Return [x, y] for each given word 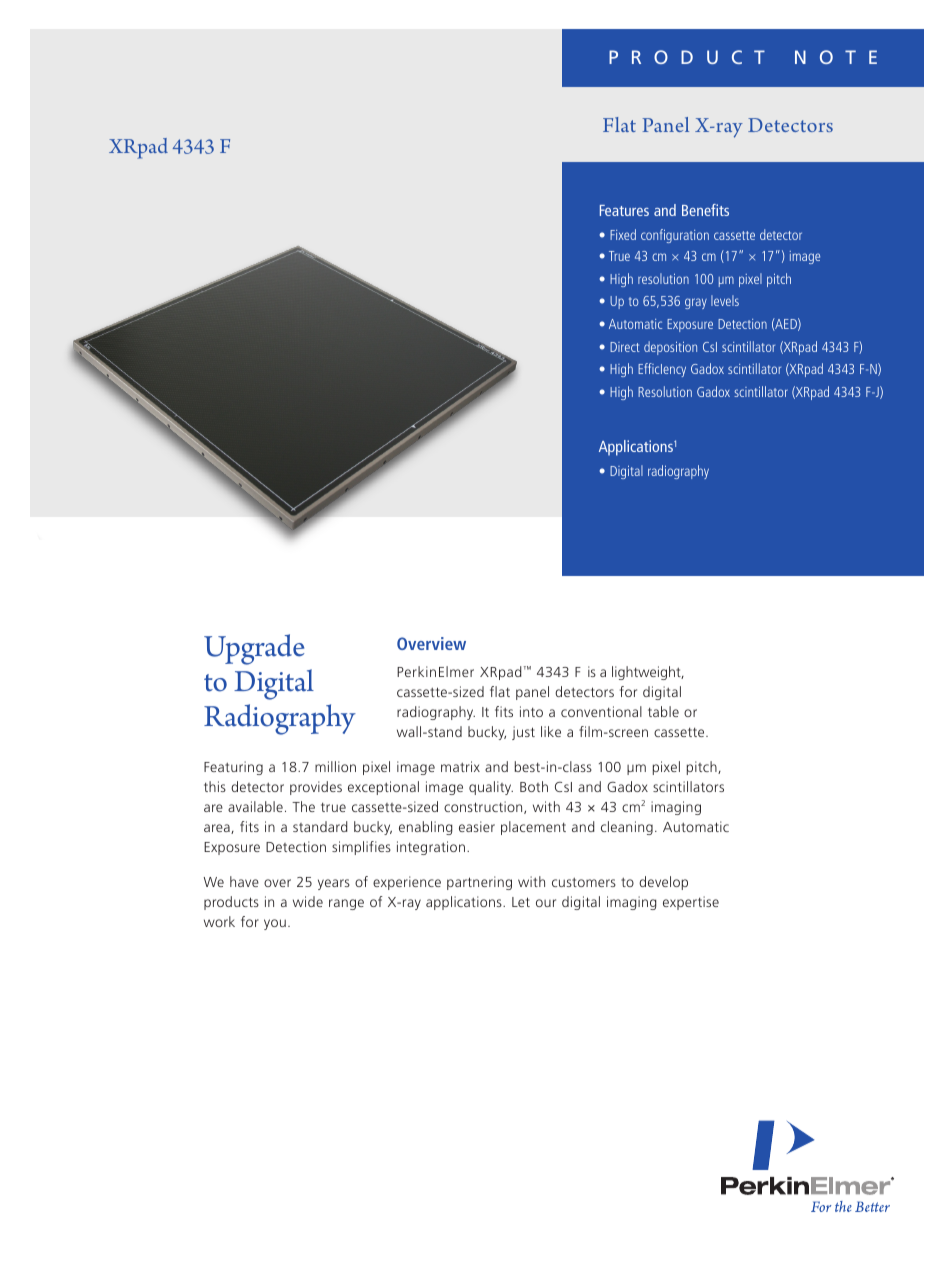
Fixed [623, 234]
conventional [601, 711]
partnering [479, 883]
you [275, 924]
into [531, 711]
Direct [625, 347]
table [663, 711]
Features [624, 210]
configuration [675, 236]
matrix [460, 766]
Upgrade [254, 649]
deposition [670, 348]
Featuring [233, 768]
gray [696, 303]
